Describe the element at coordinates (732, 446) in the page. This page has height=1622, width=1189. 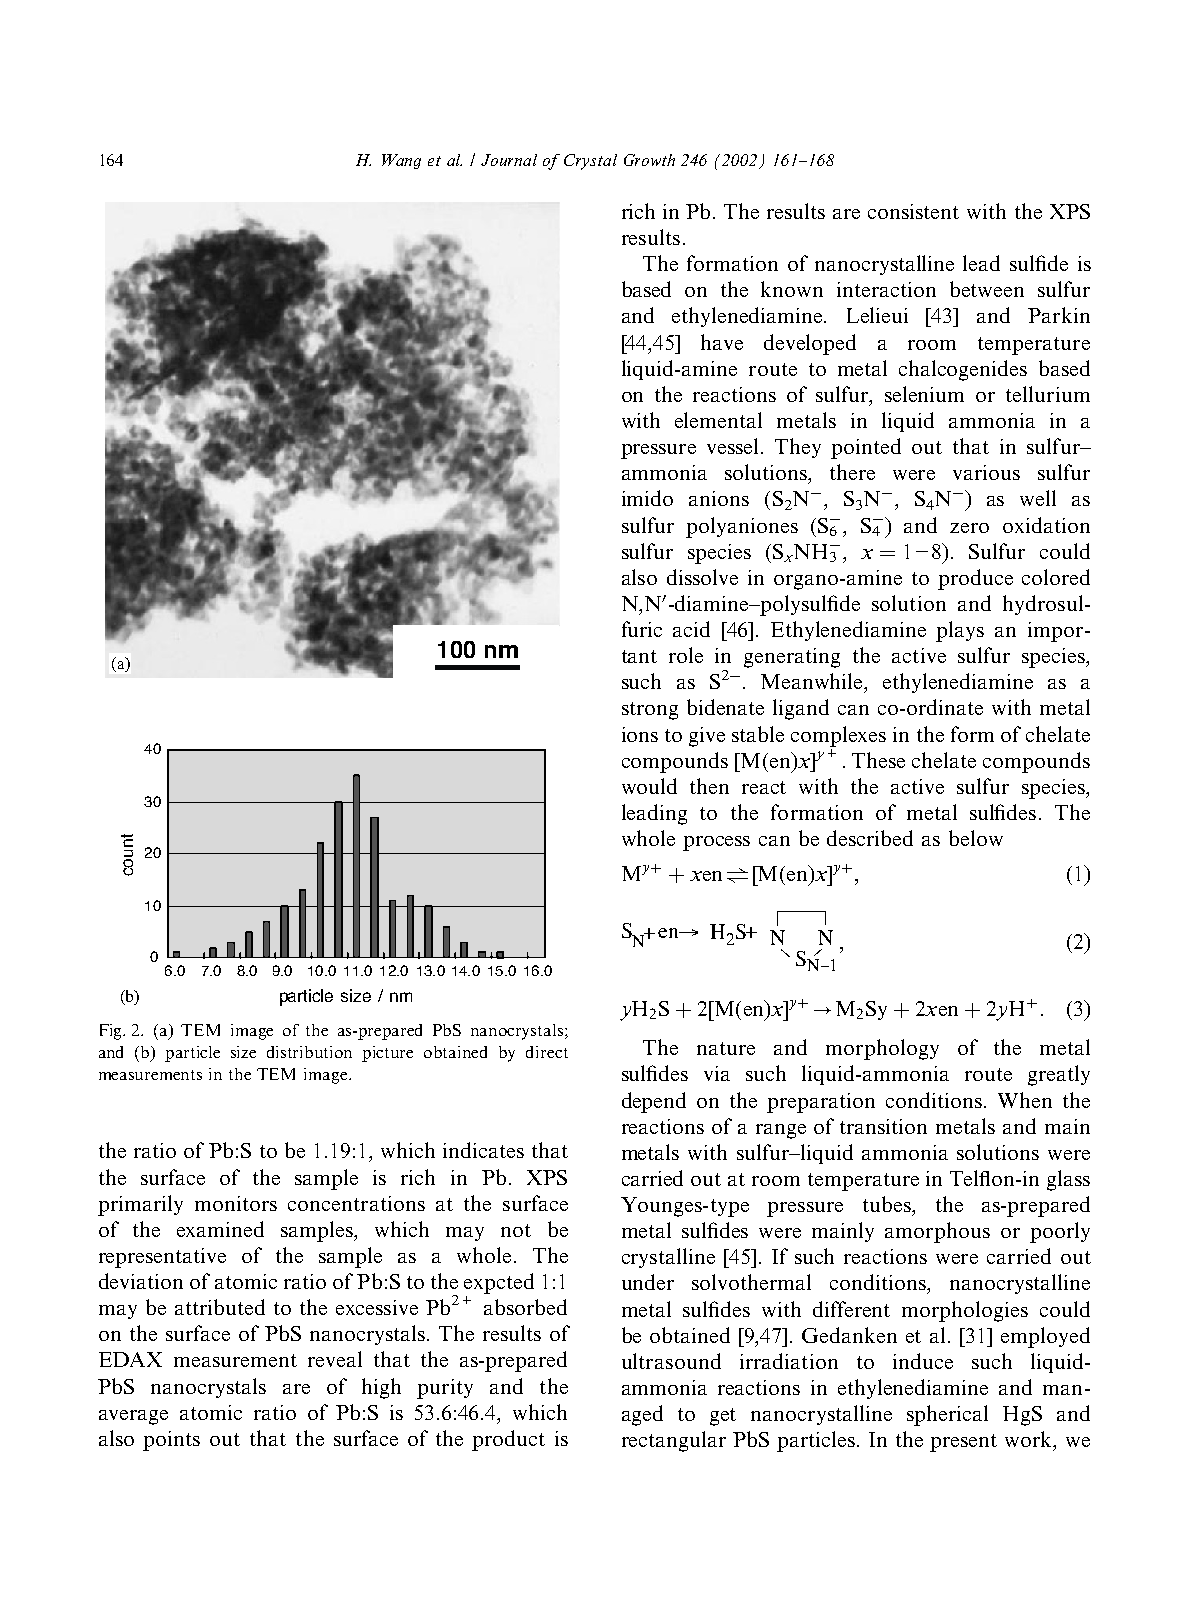
I see `vessel` at that location.
